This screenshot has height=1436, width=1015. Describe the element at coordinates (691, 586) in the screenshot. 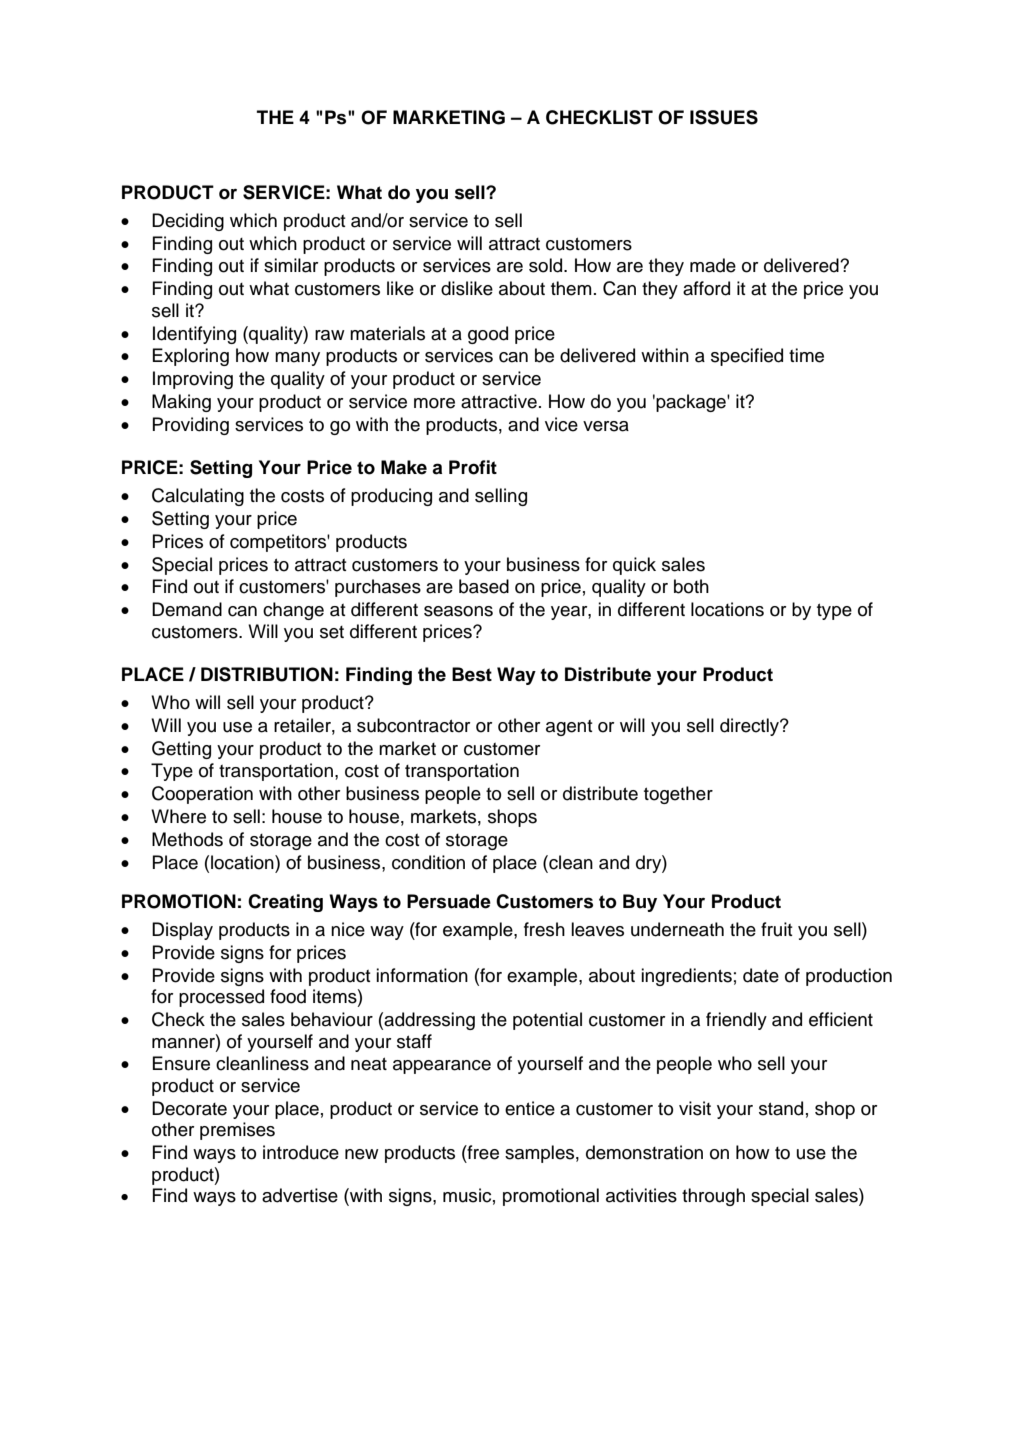

I see `both` at that location.
